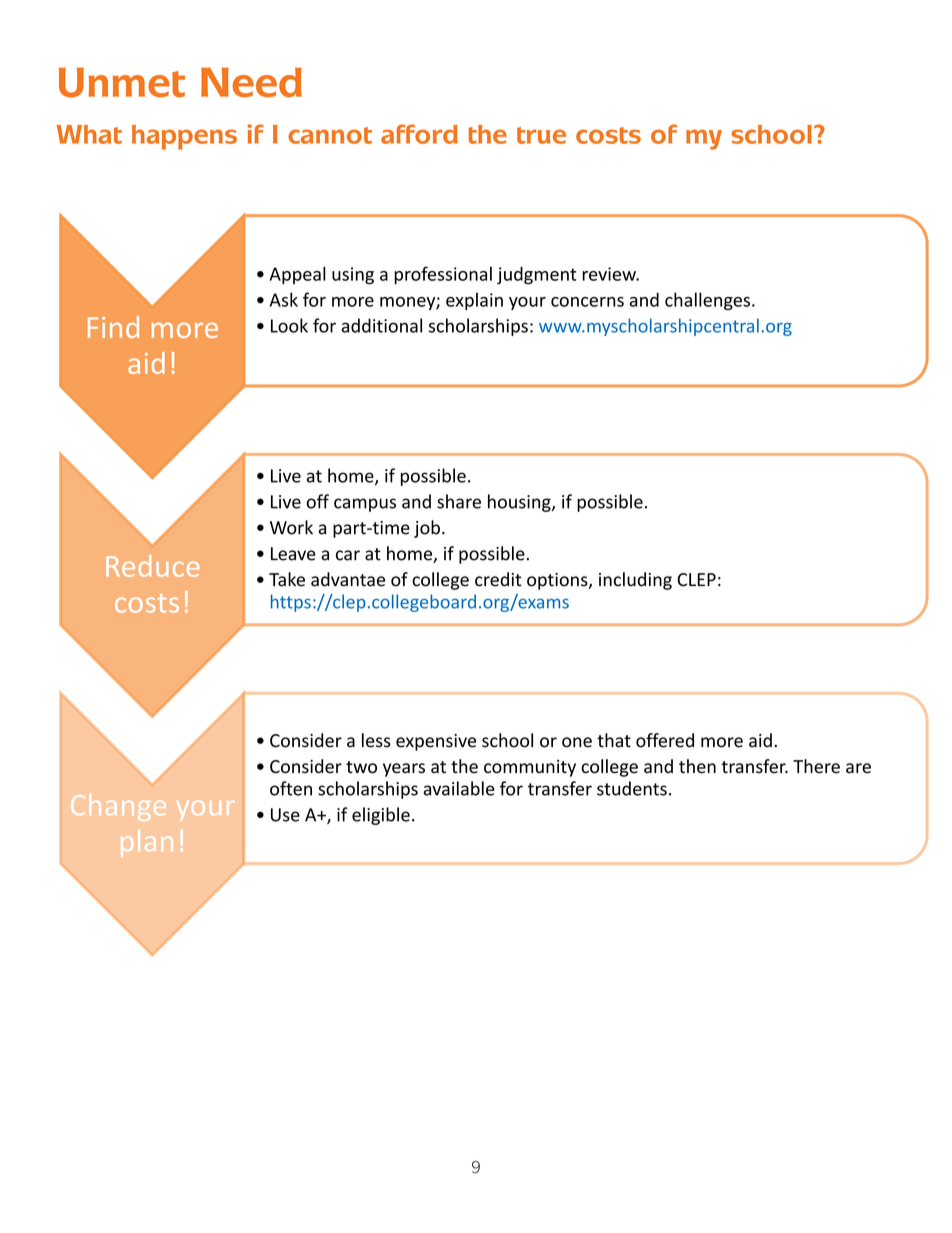 This screenshot has width=952, height=1233. What do you see at coordinates (147, 843) in the screenshot?
I see `plan` at bounding box center [147, 843].
